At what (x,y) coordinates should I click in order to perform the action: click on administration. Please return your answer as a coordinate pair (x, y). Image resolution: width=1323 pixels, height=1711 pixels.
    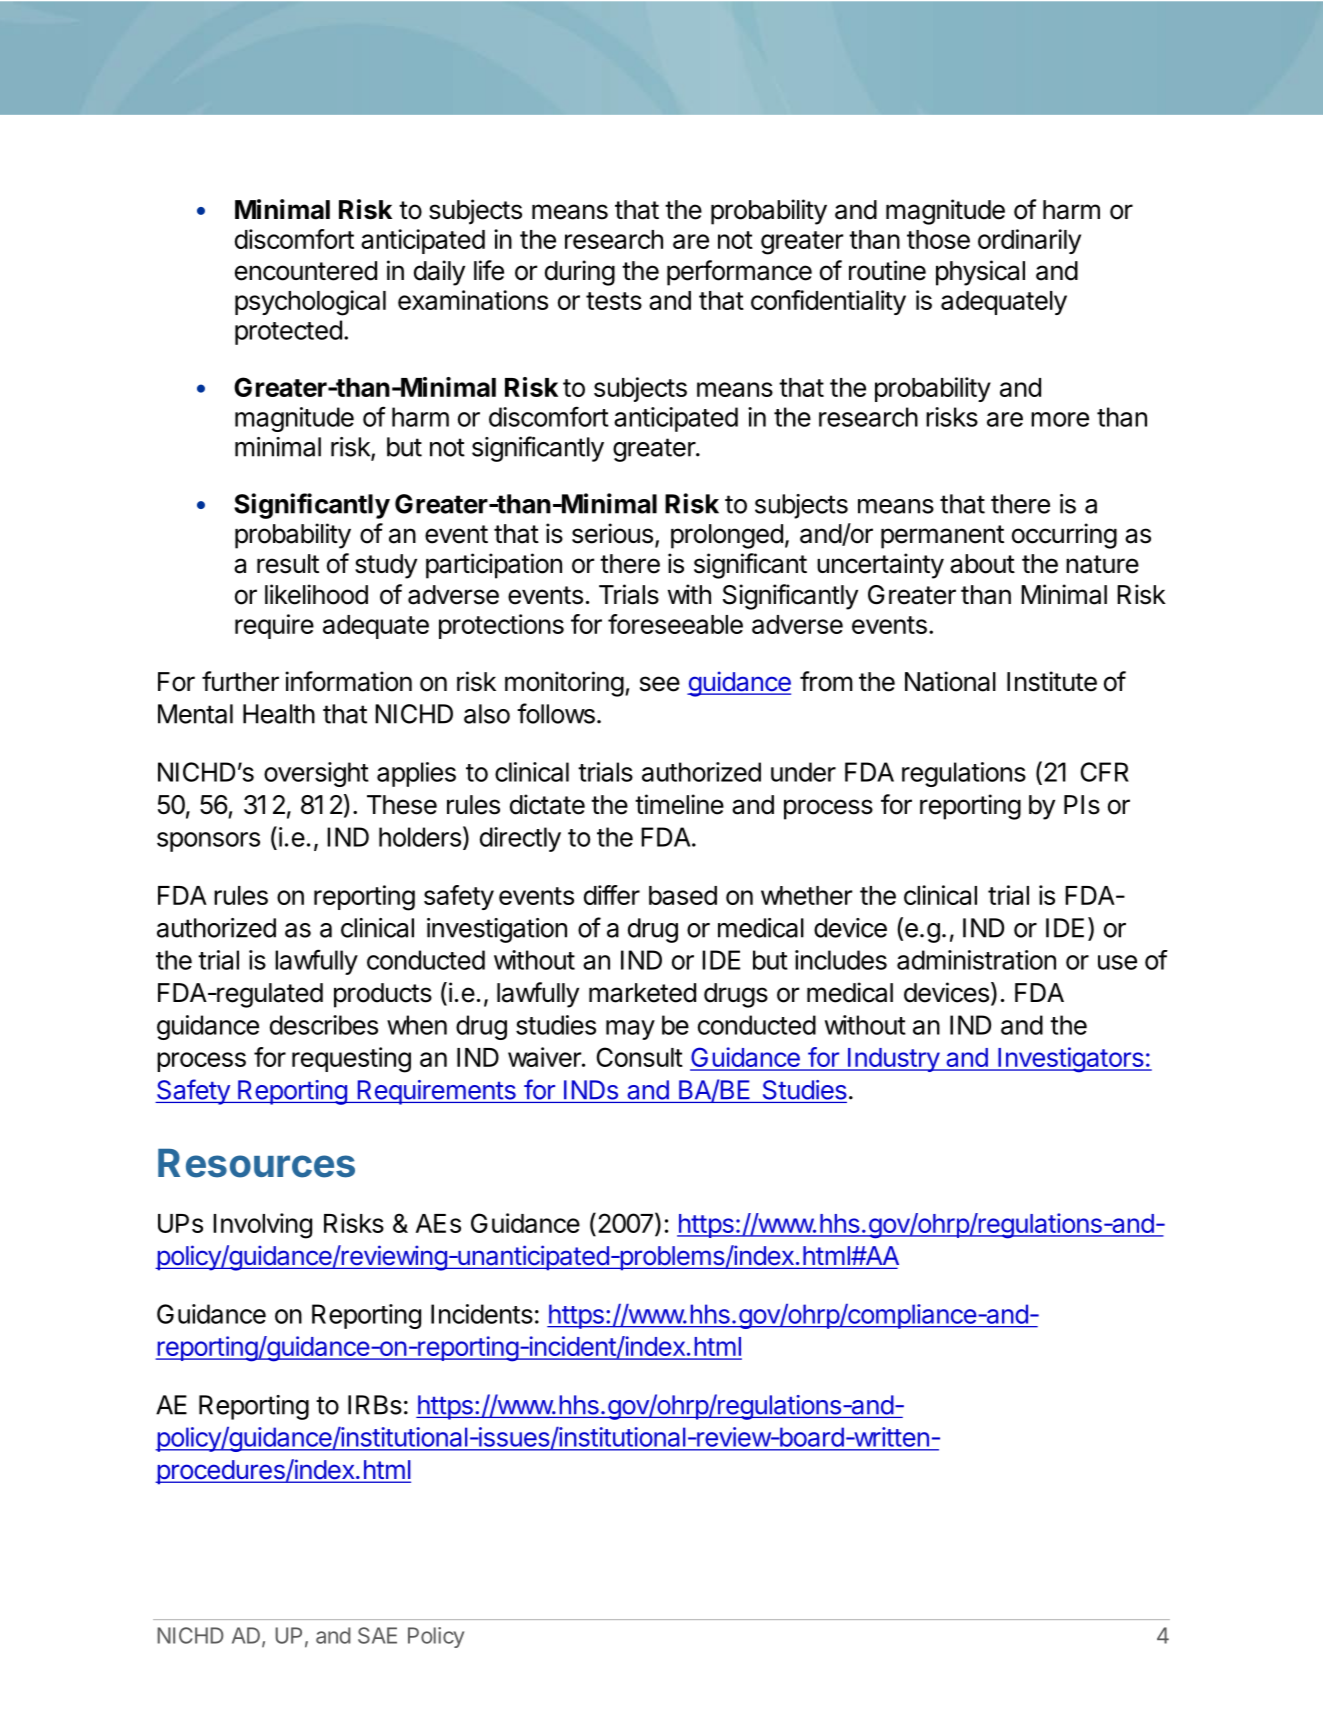
    Looking at the image, I should click on (976, 960).
